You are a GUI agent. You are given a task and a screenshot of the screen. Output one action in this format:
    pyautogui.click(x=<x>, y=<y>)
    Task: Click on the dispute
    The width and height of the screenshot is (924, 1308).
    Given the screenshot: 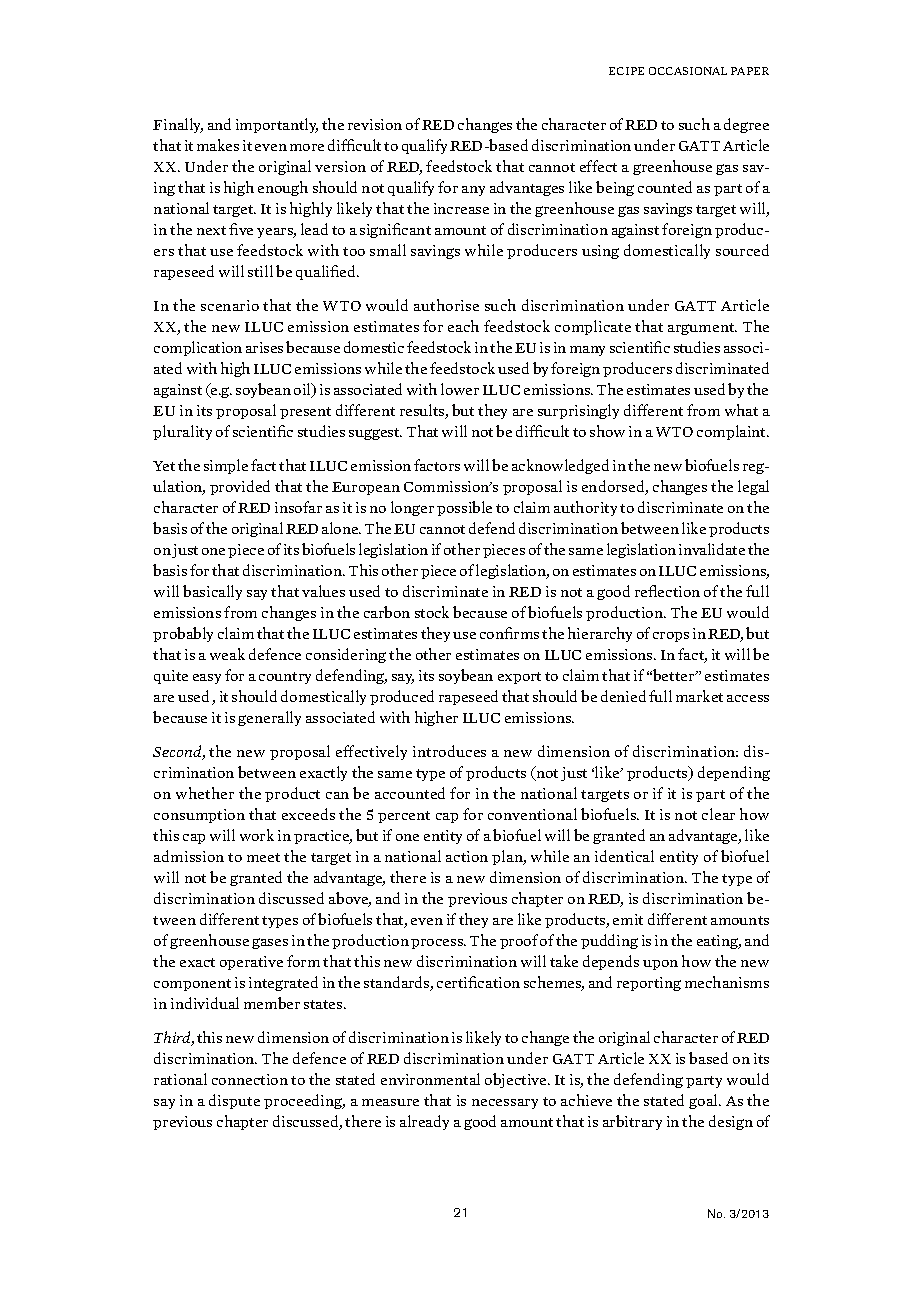 What is the action you would take?
    pyautogui.click(x=234, y=1101)
